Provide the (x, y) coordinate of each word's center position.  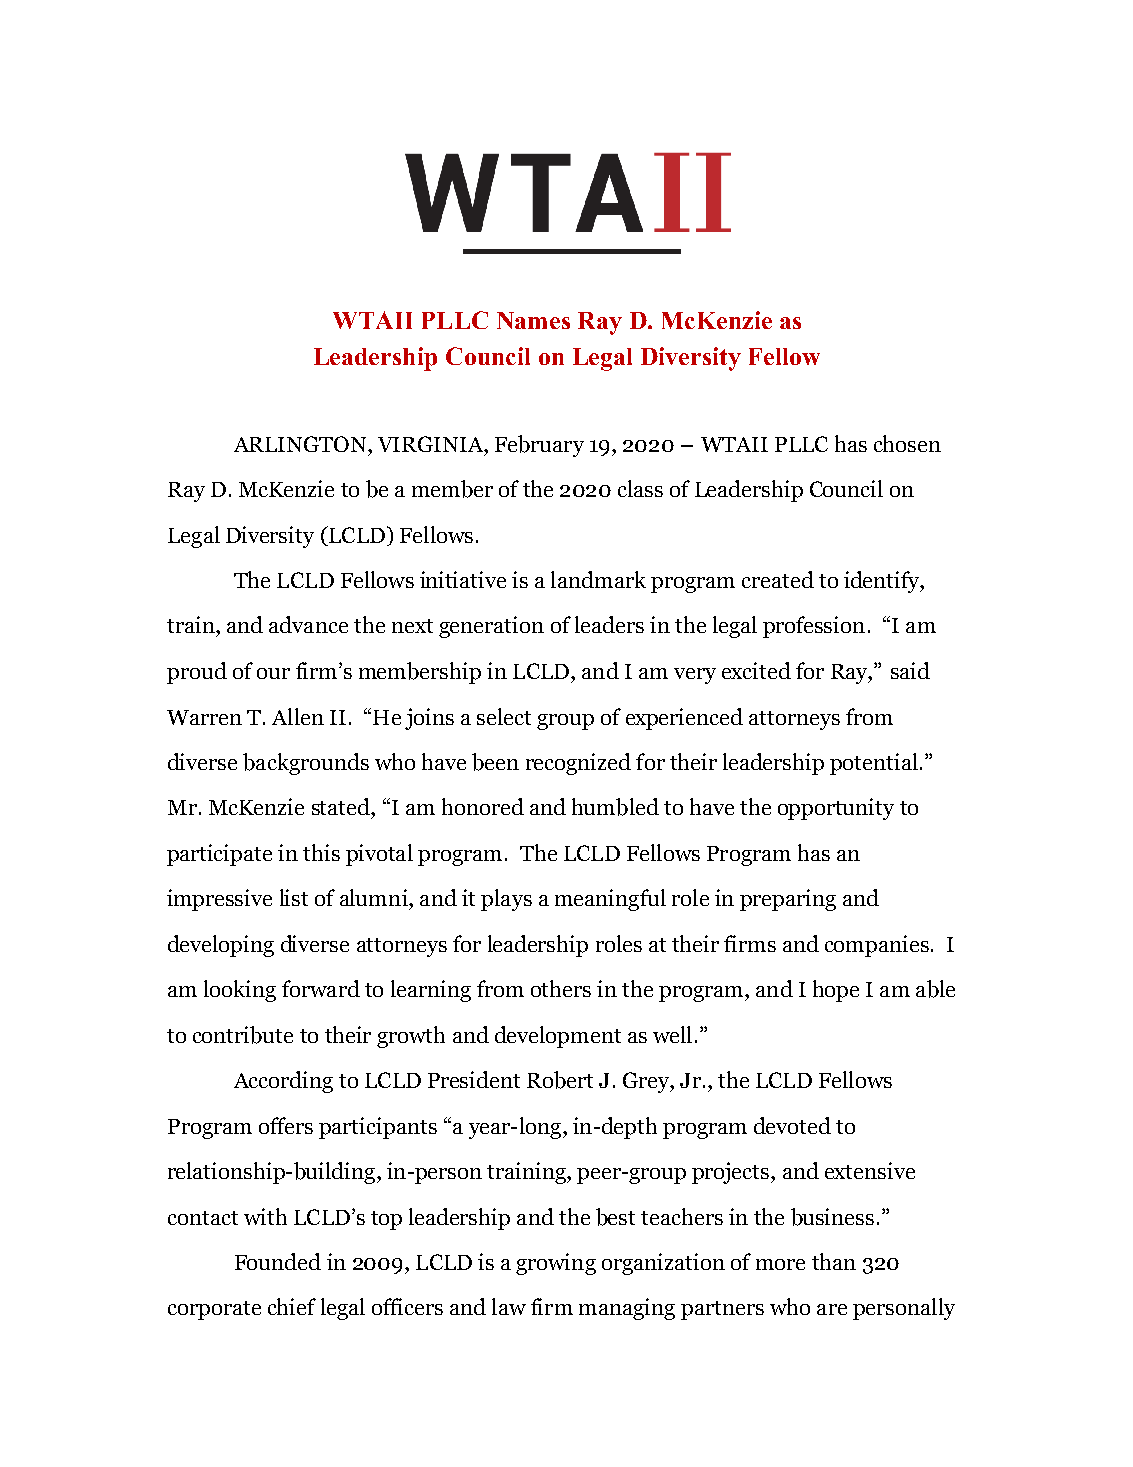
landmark (598, 579)
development (558, 1037)
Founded (278, 1261)
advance (308, 624)
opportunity (836, 809)
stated (342, 806)
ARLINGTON (301, 444)
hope (836, 991)
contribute (243, 1035)
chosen (907, 443)
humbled (615, 807)
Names (533, 320)
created (778, 579)
